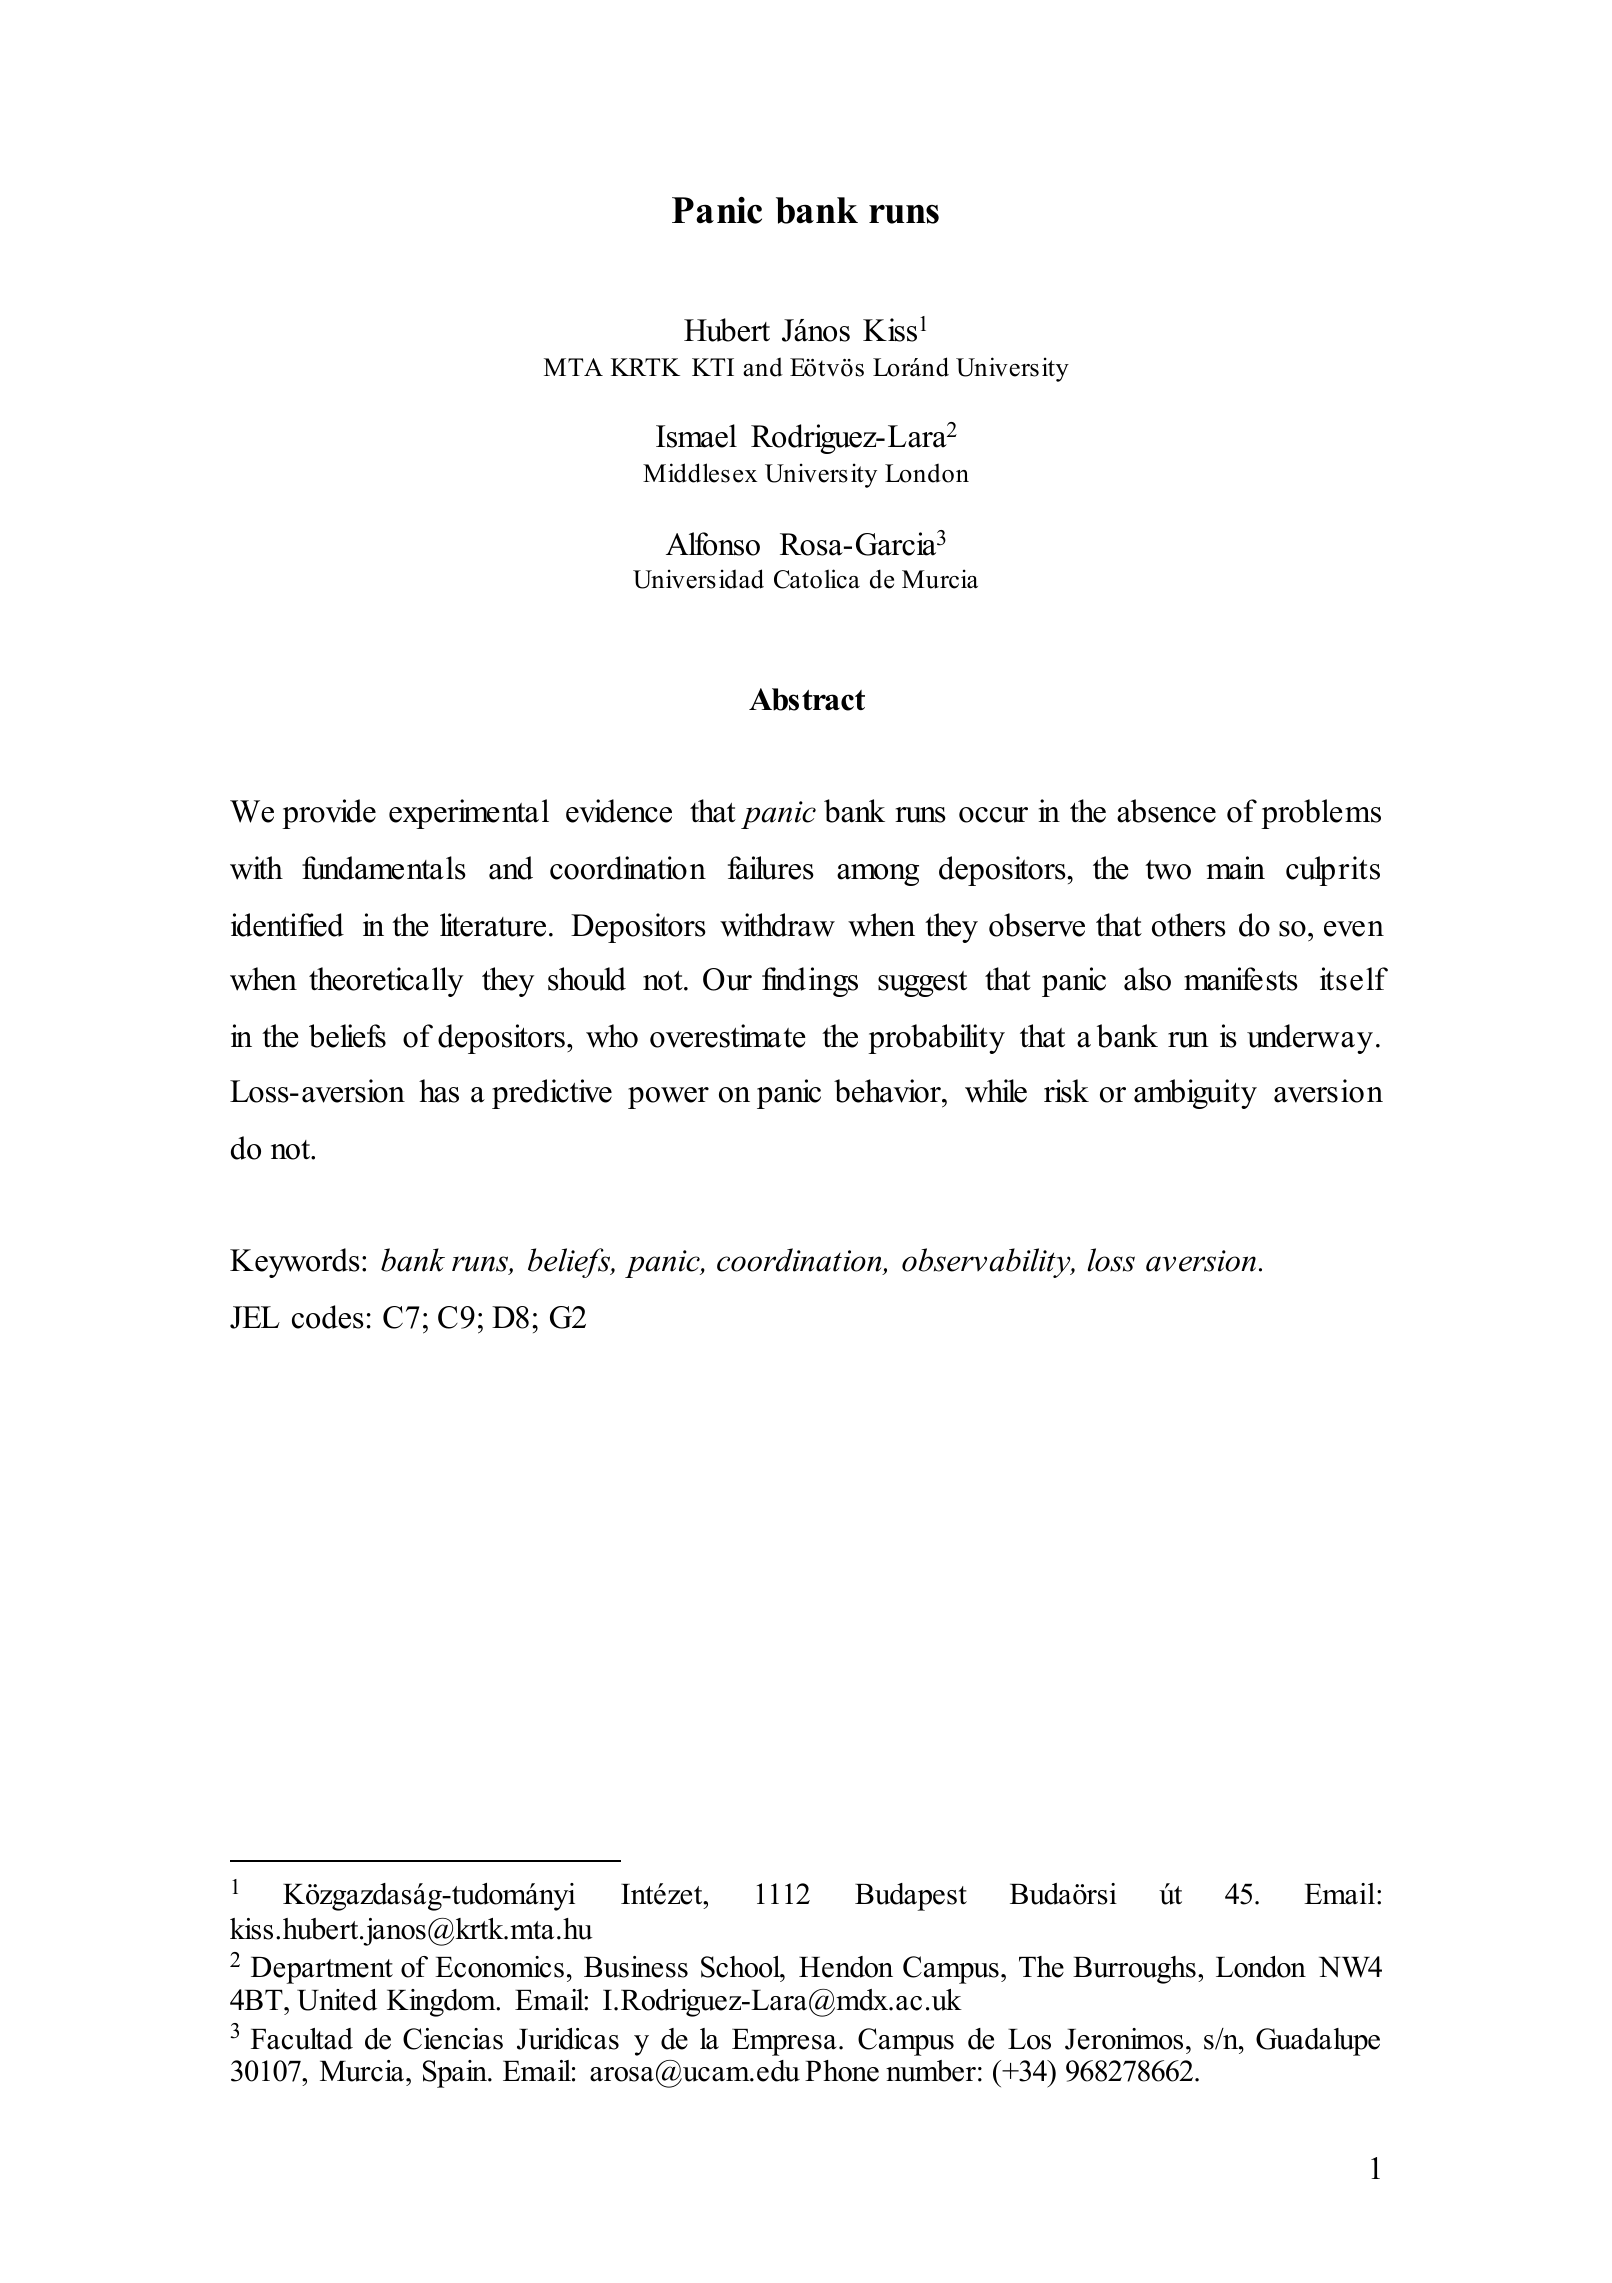 The image size is (1612, 2283). I want to click on has, so click(439, 1091).
